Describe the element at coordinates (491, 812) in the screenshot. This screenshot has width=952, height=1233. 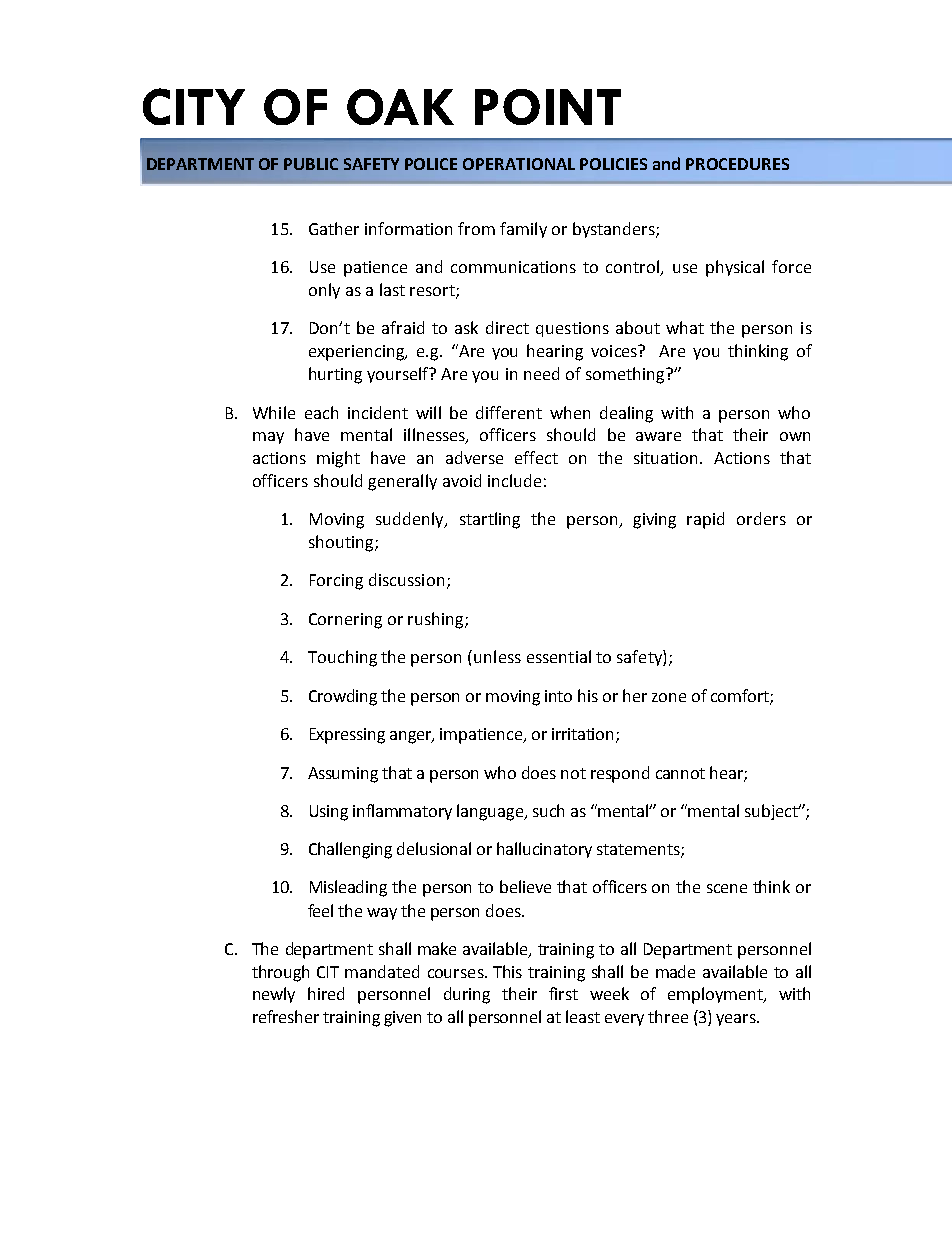
I see `language` at that location.
